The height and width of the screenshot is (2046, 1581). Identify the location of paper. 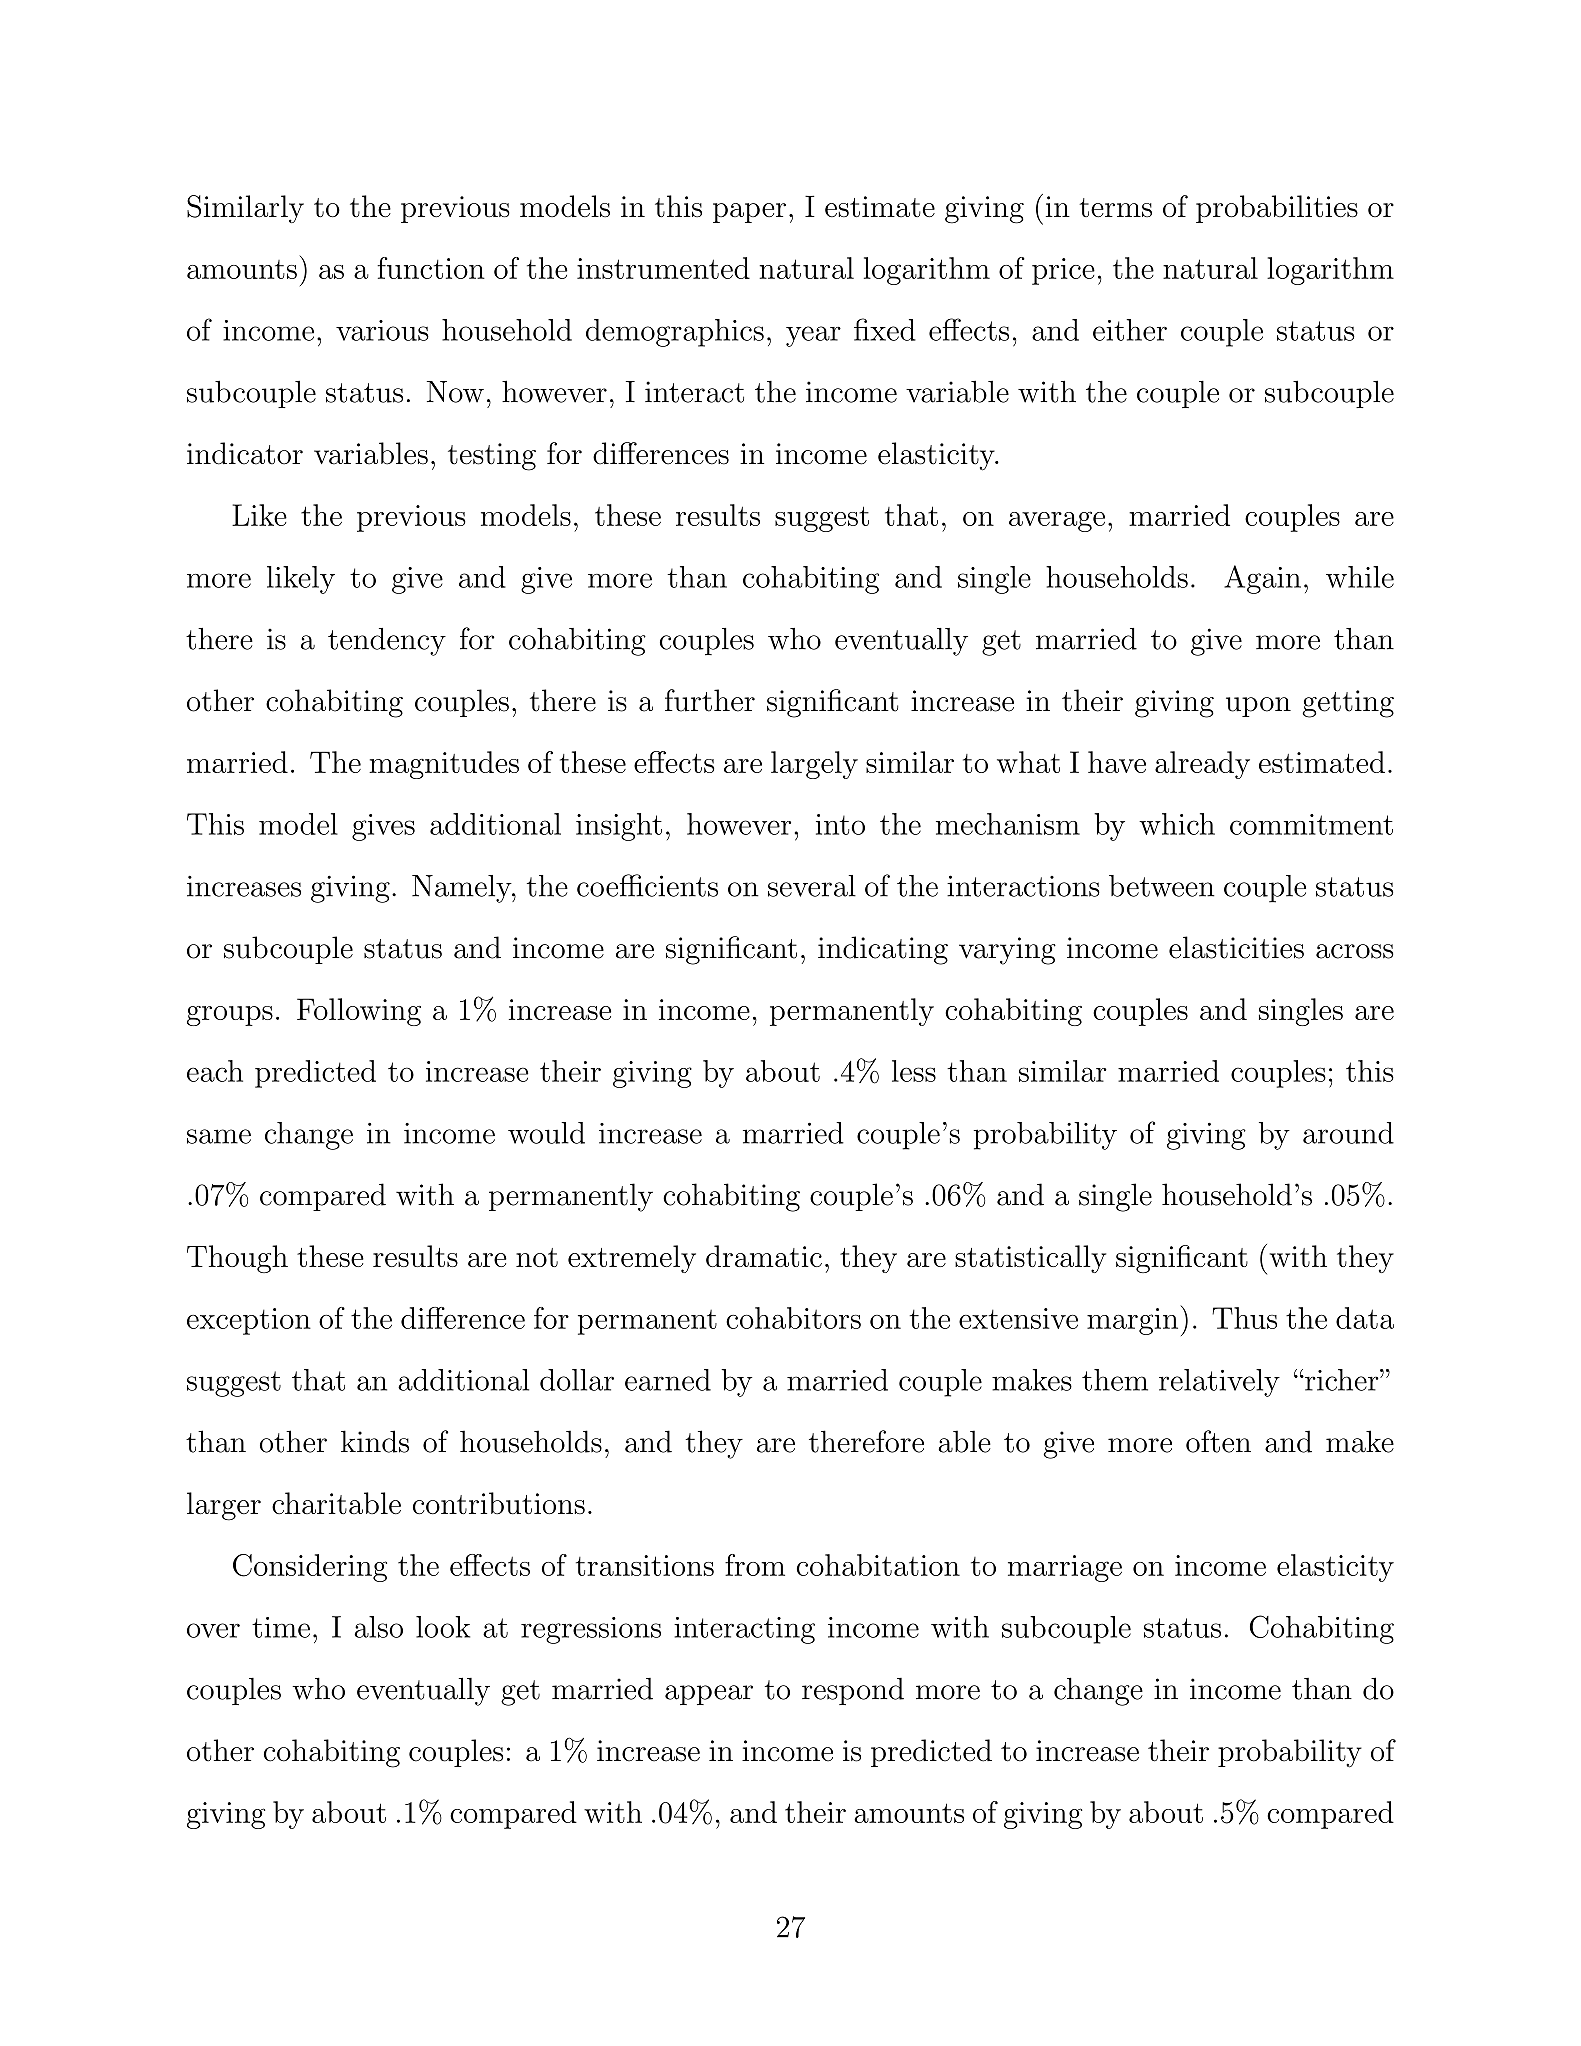
(749, 213).
